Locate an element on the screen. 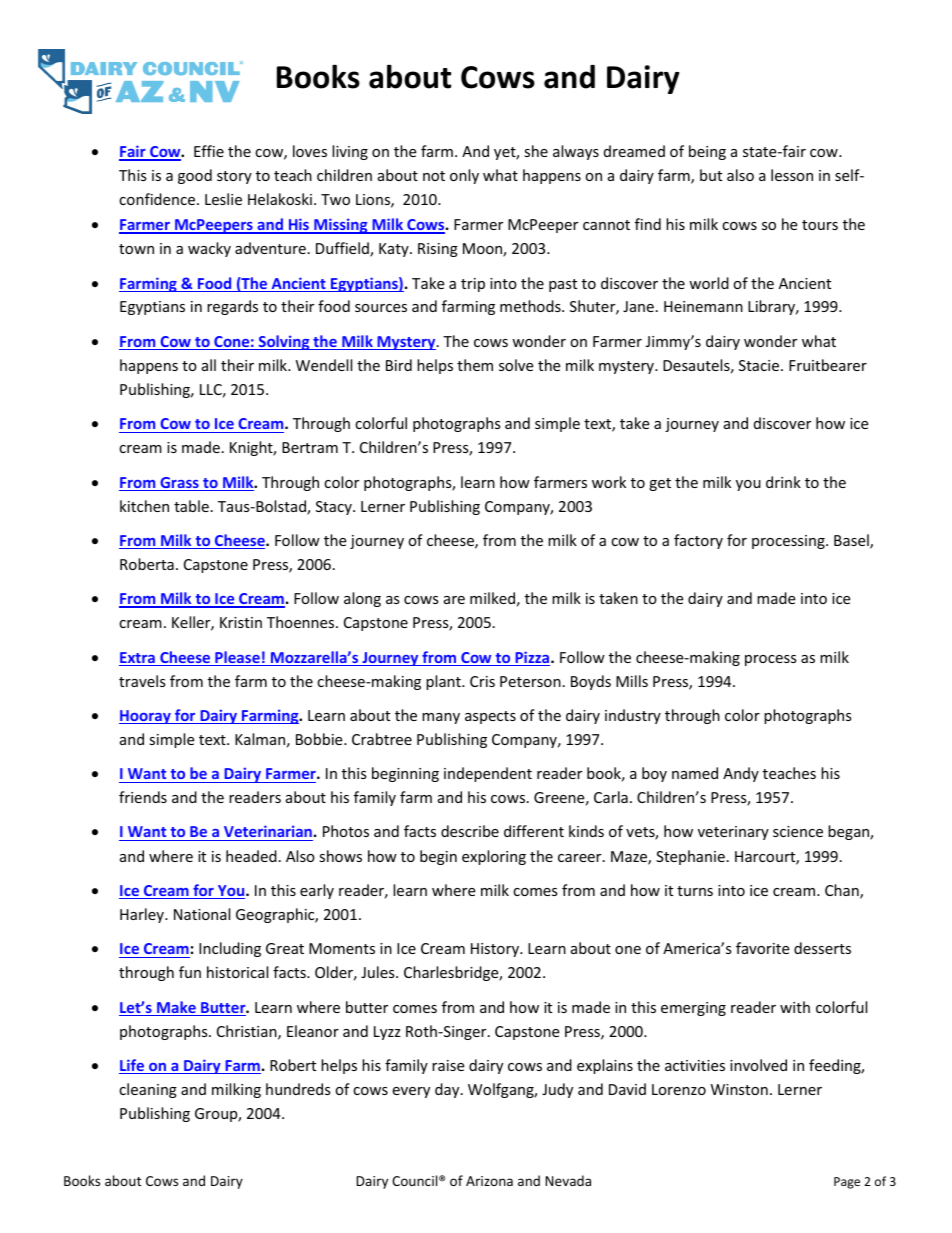 The height and width of the screenshot is (1233, 952). Mills is located at coordinates (632, 681).
